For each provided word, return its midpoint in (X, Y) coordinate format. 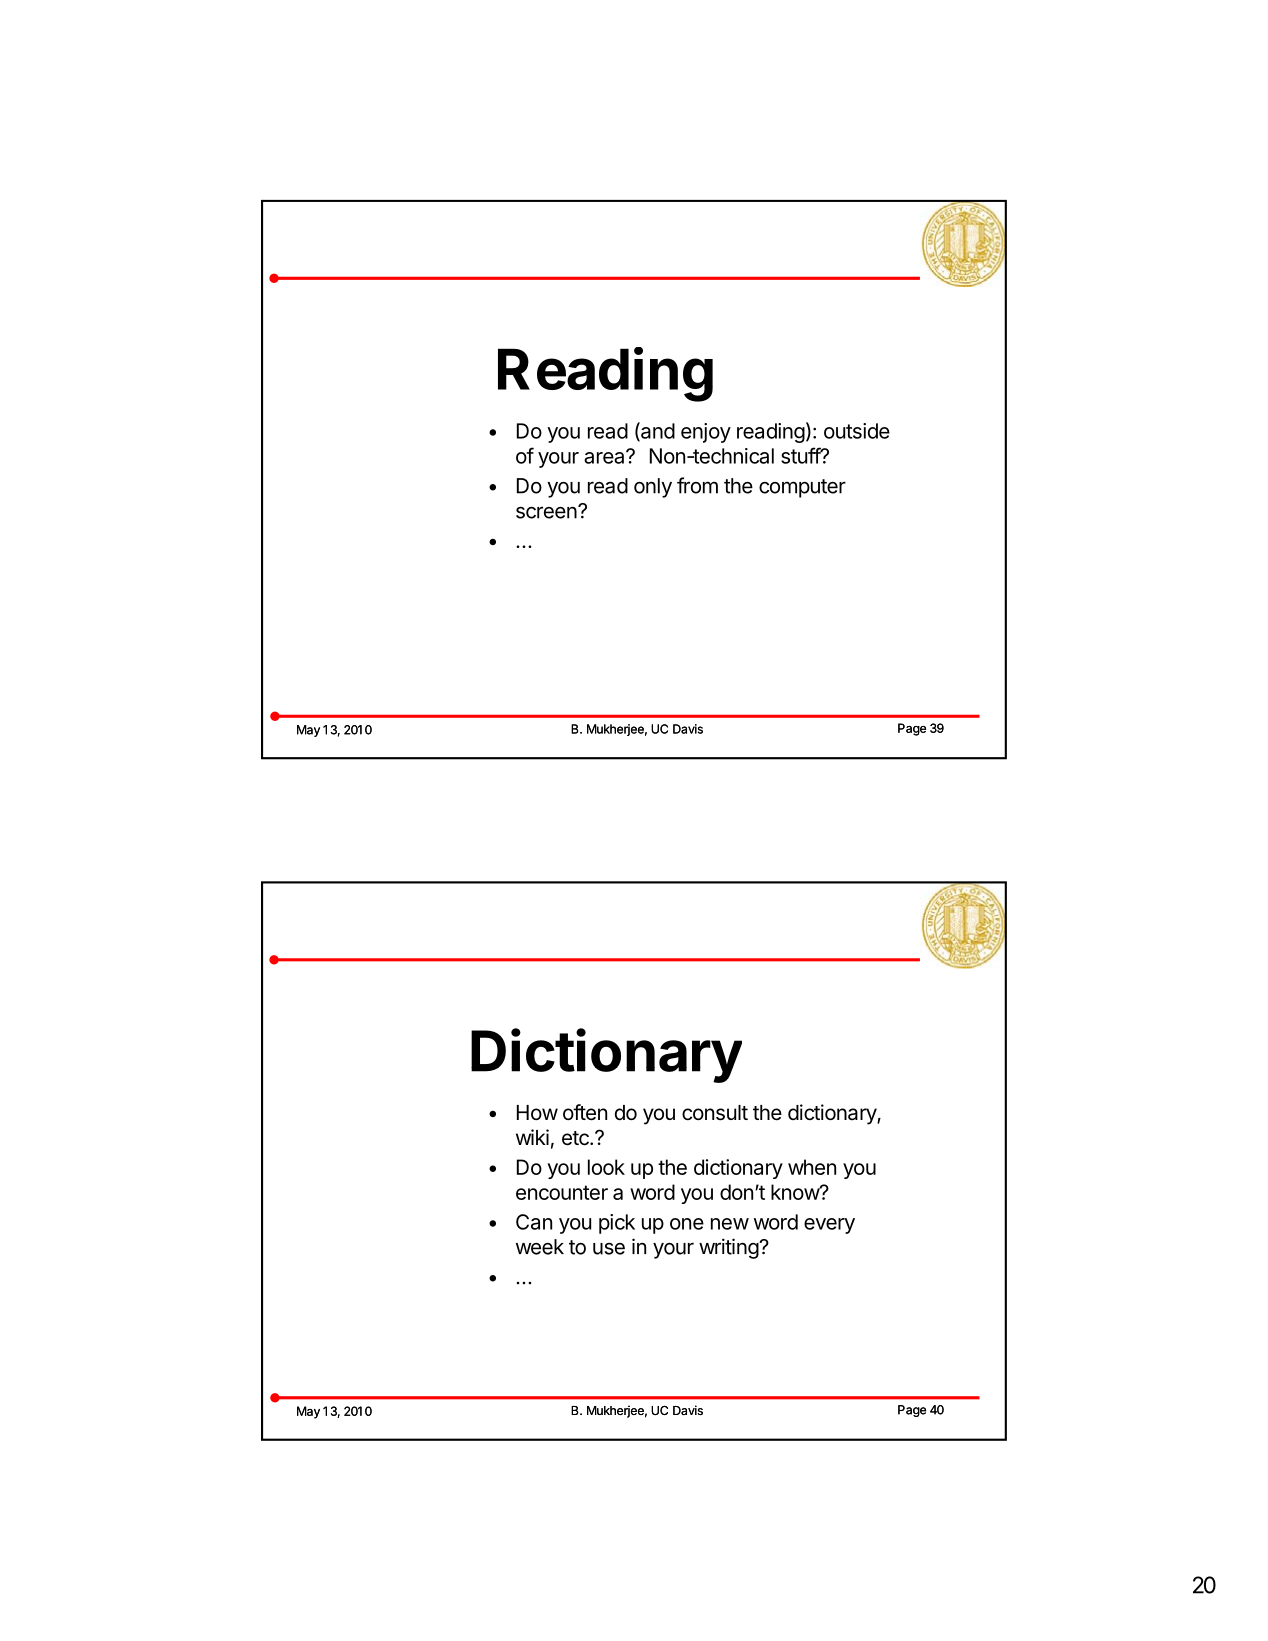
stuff (801, 455)
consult (715, 1113)
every (829, 1226)
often (585, 1112)
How (537, 1112)
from (697, 485)
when (812, 1167)
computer (802, 488)
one (687, 1224)
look (606, 1167)
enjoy (706, 433)
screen (546, 512)
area (605, 457)
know (796, 1192)
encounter (562, 1192)
